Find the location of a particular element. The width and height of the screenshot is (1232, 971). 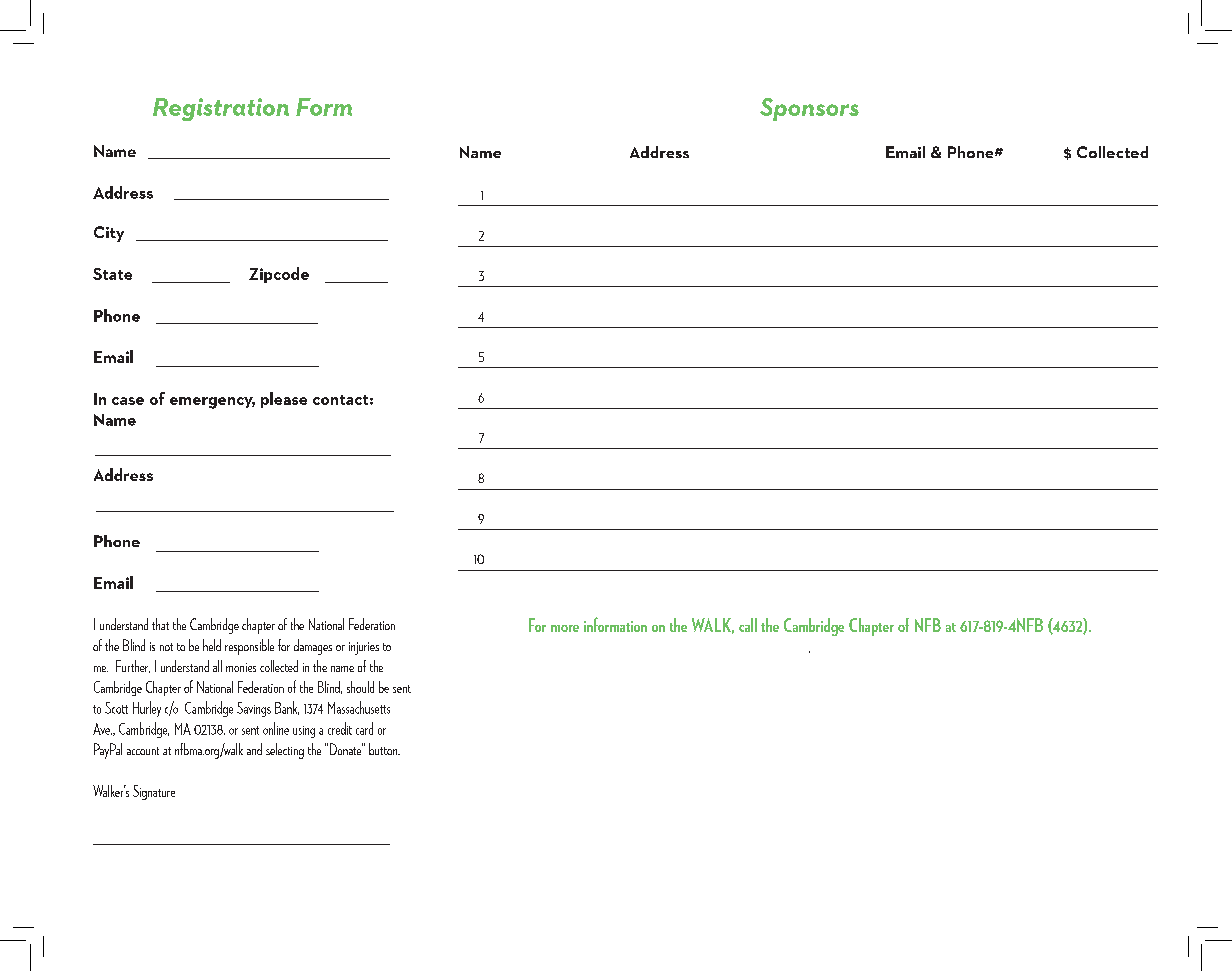

Registration is located at coordinates (221, 109).
